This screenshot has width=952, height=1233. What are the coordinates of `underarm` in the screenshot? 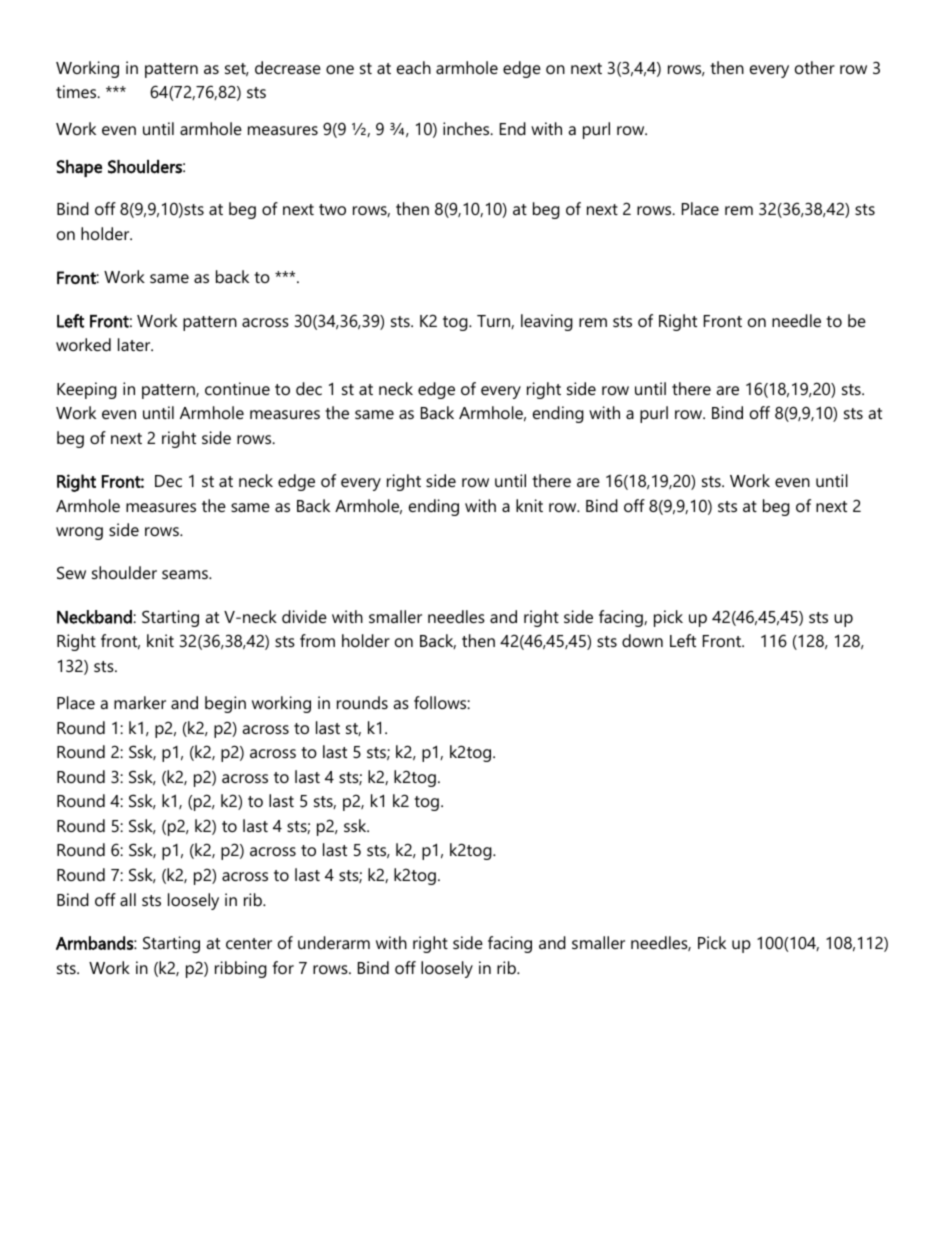 It's located at (334, 942).
